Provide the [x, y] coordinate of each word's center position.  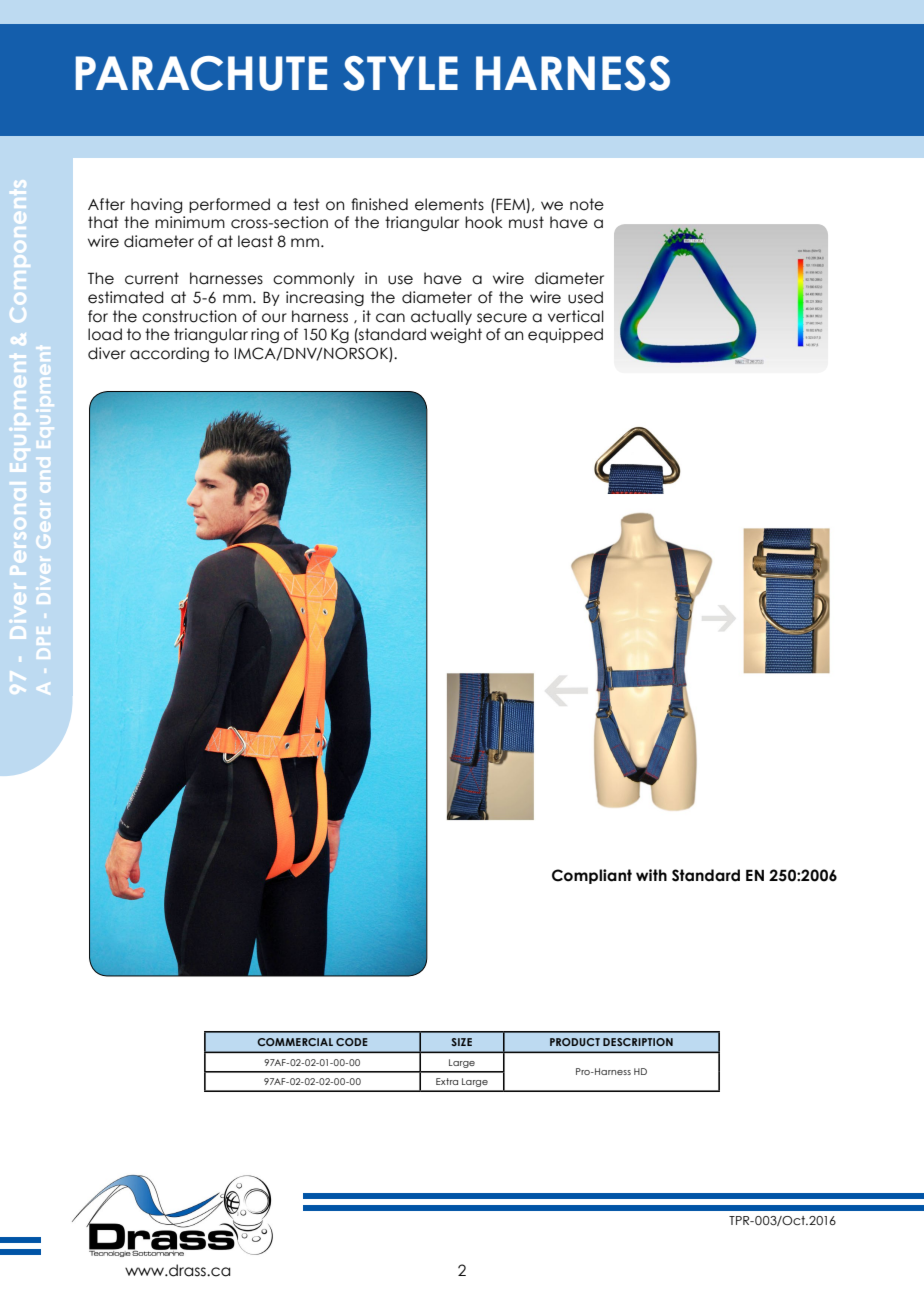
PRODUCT [575, 1042]
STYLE [400, 73]
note [587, 204]
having [156, 205]
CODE [352, 1042]
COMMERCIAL [295, 1042]
